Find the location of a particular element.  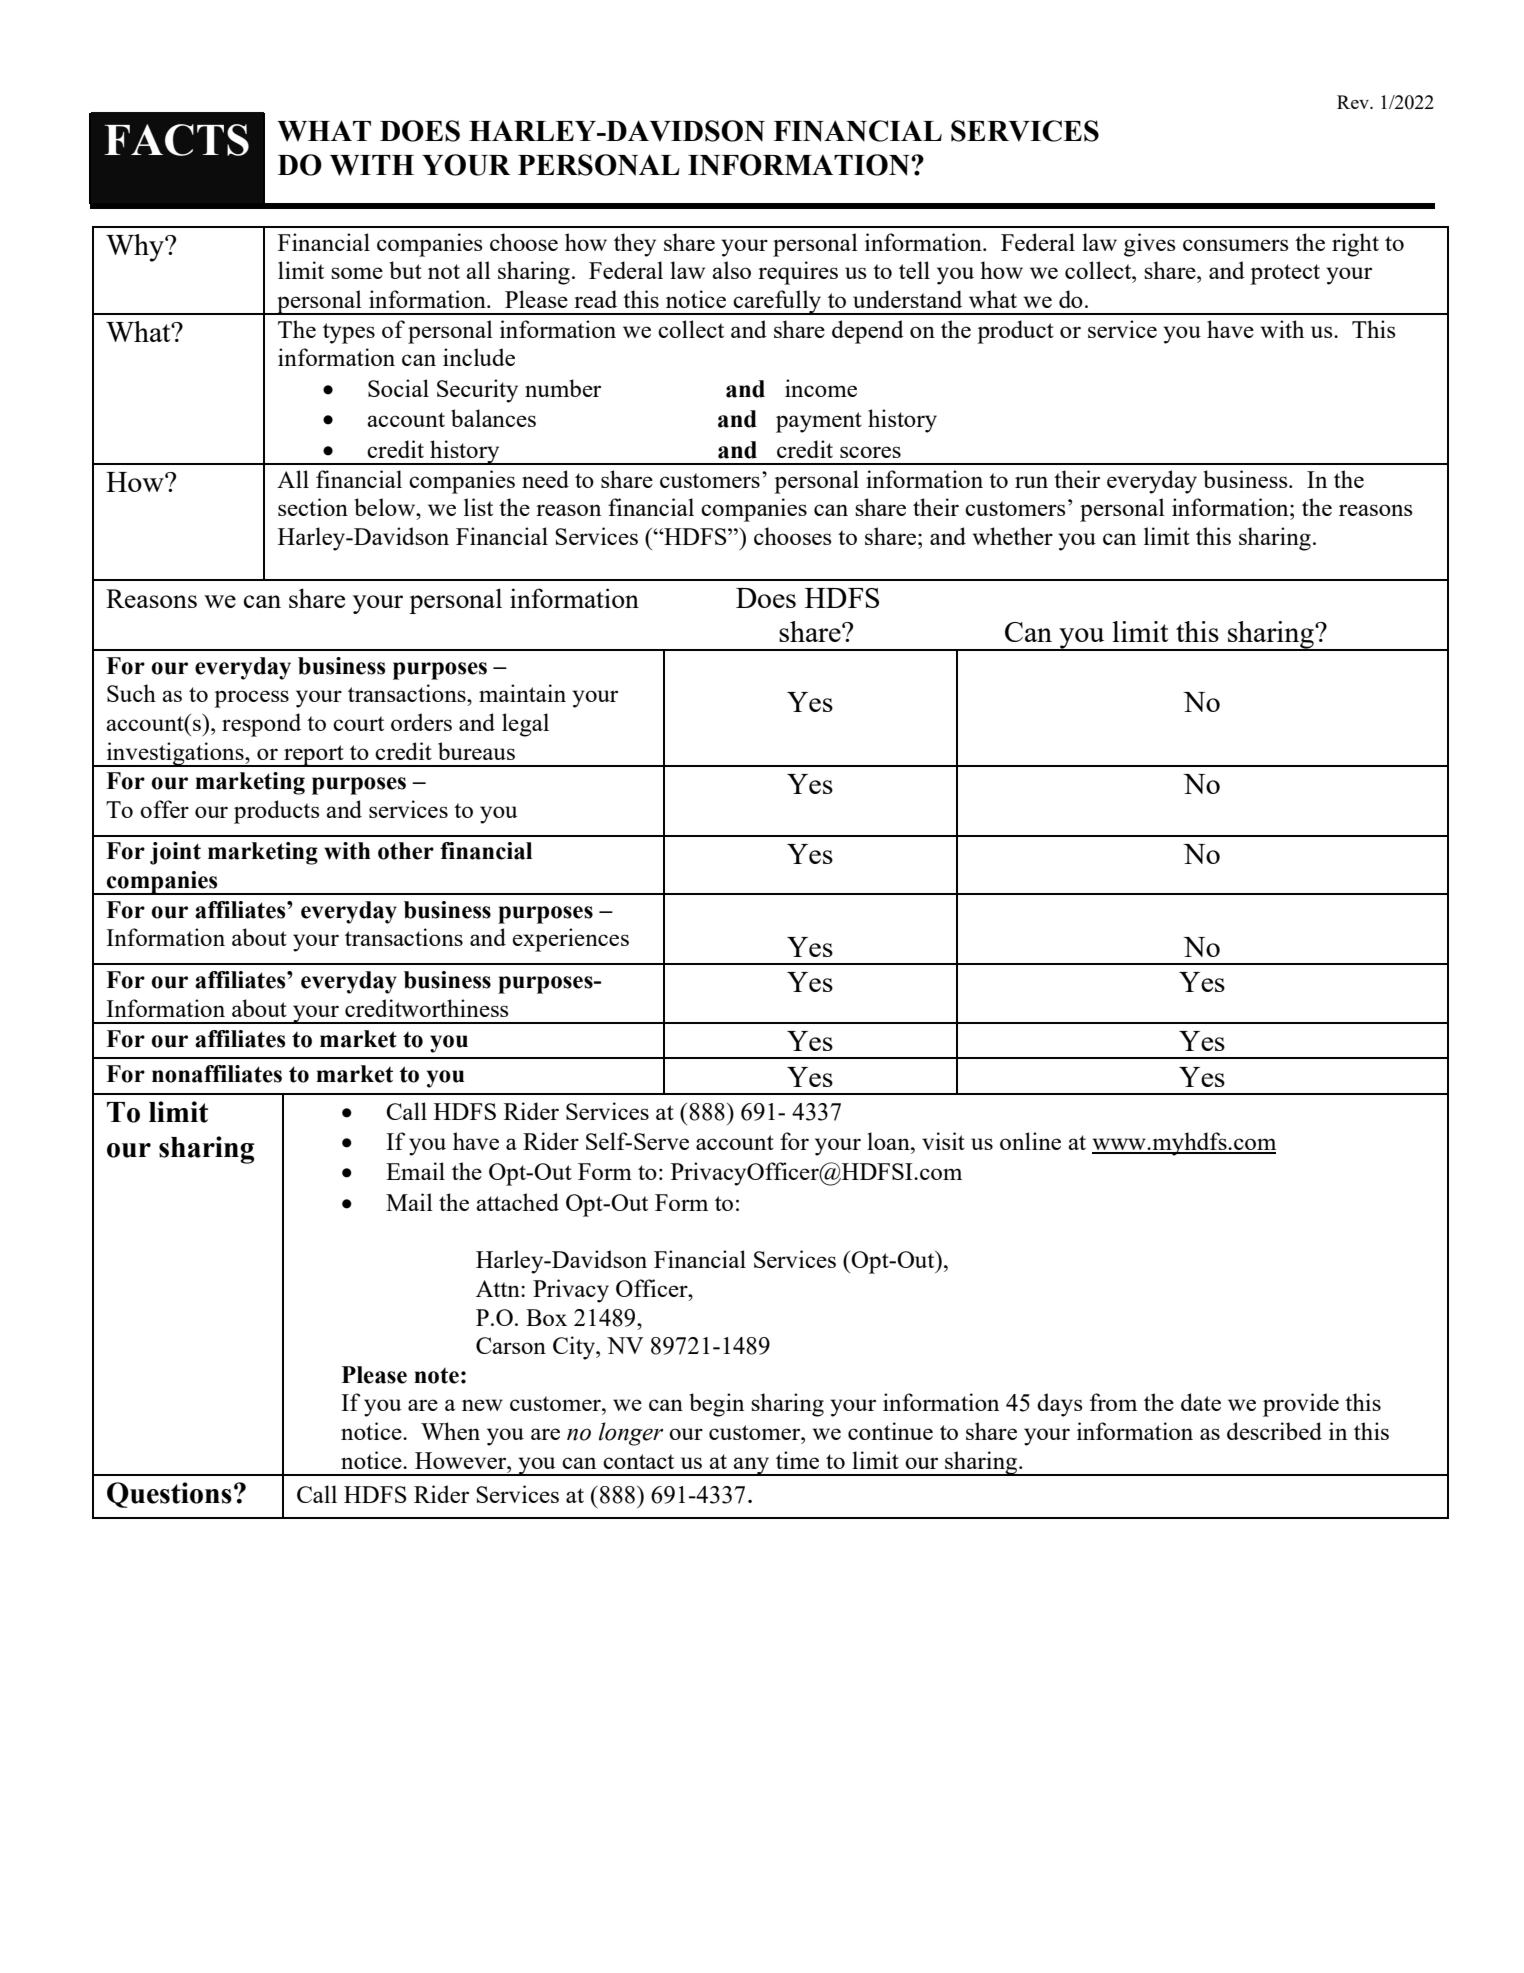

joint is located at coordinates (175, 853).
